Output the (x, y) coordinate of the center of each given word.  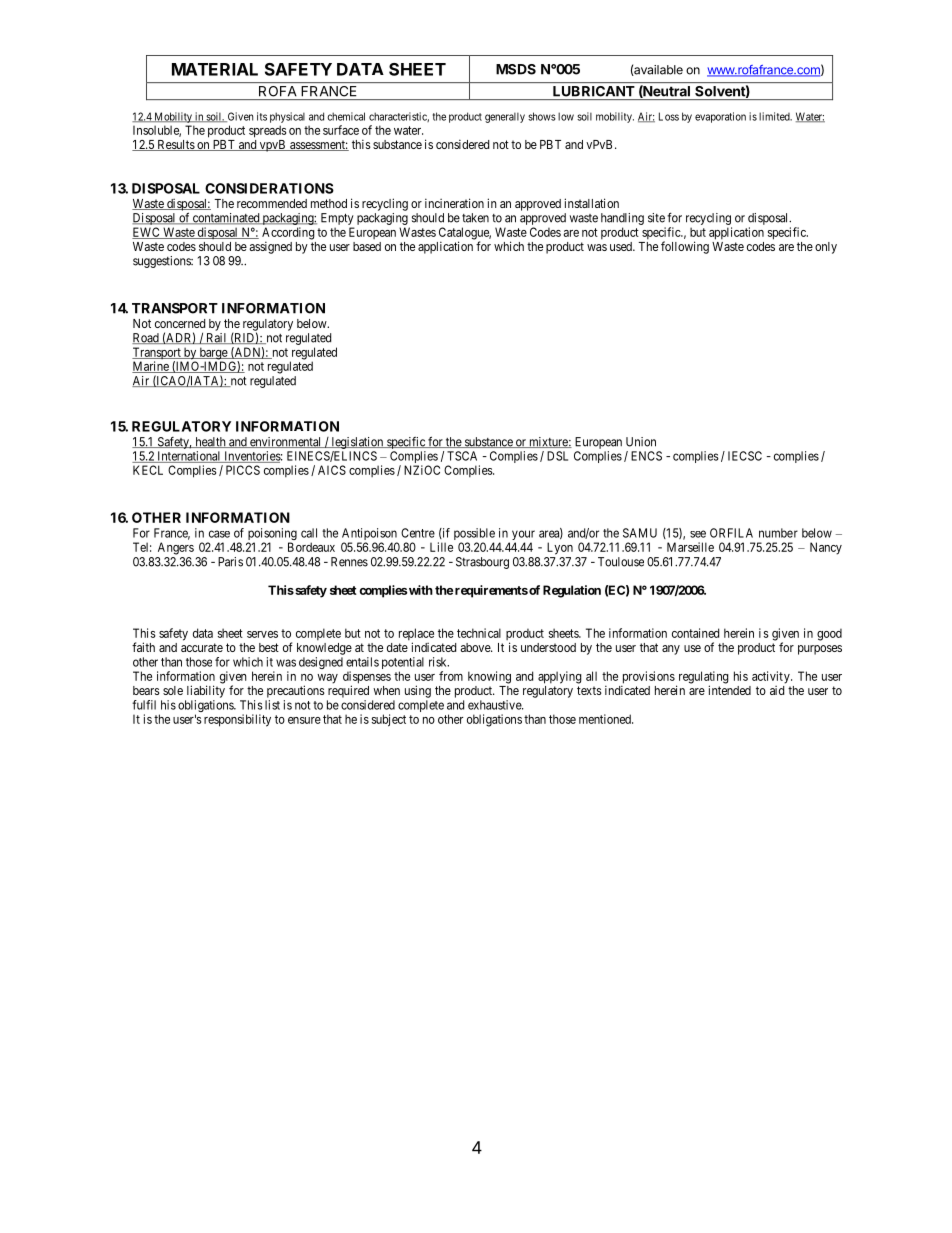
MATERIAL (215, 69)
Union (641, 442)
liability (206, 691)
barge (213, 354)
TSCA (462, 456)
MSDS (516, 69)
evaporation (720, 117)
